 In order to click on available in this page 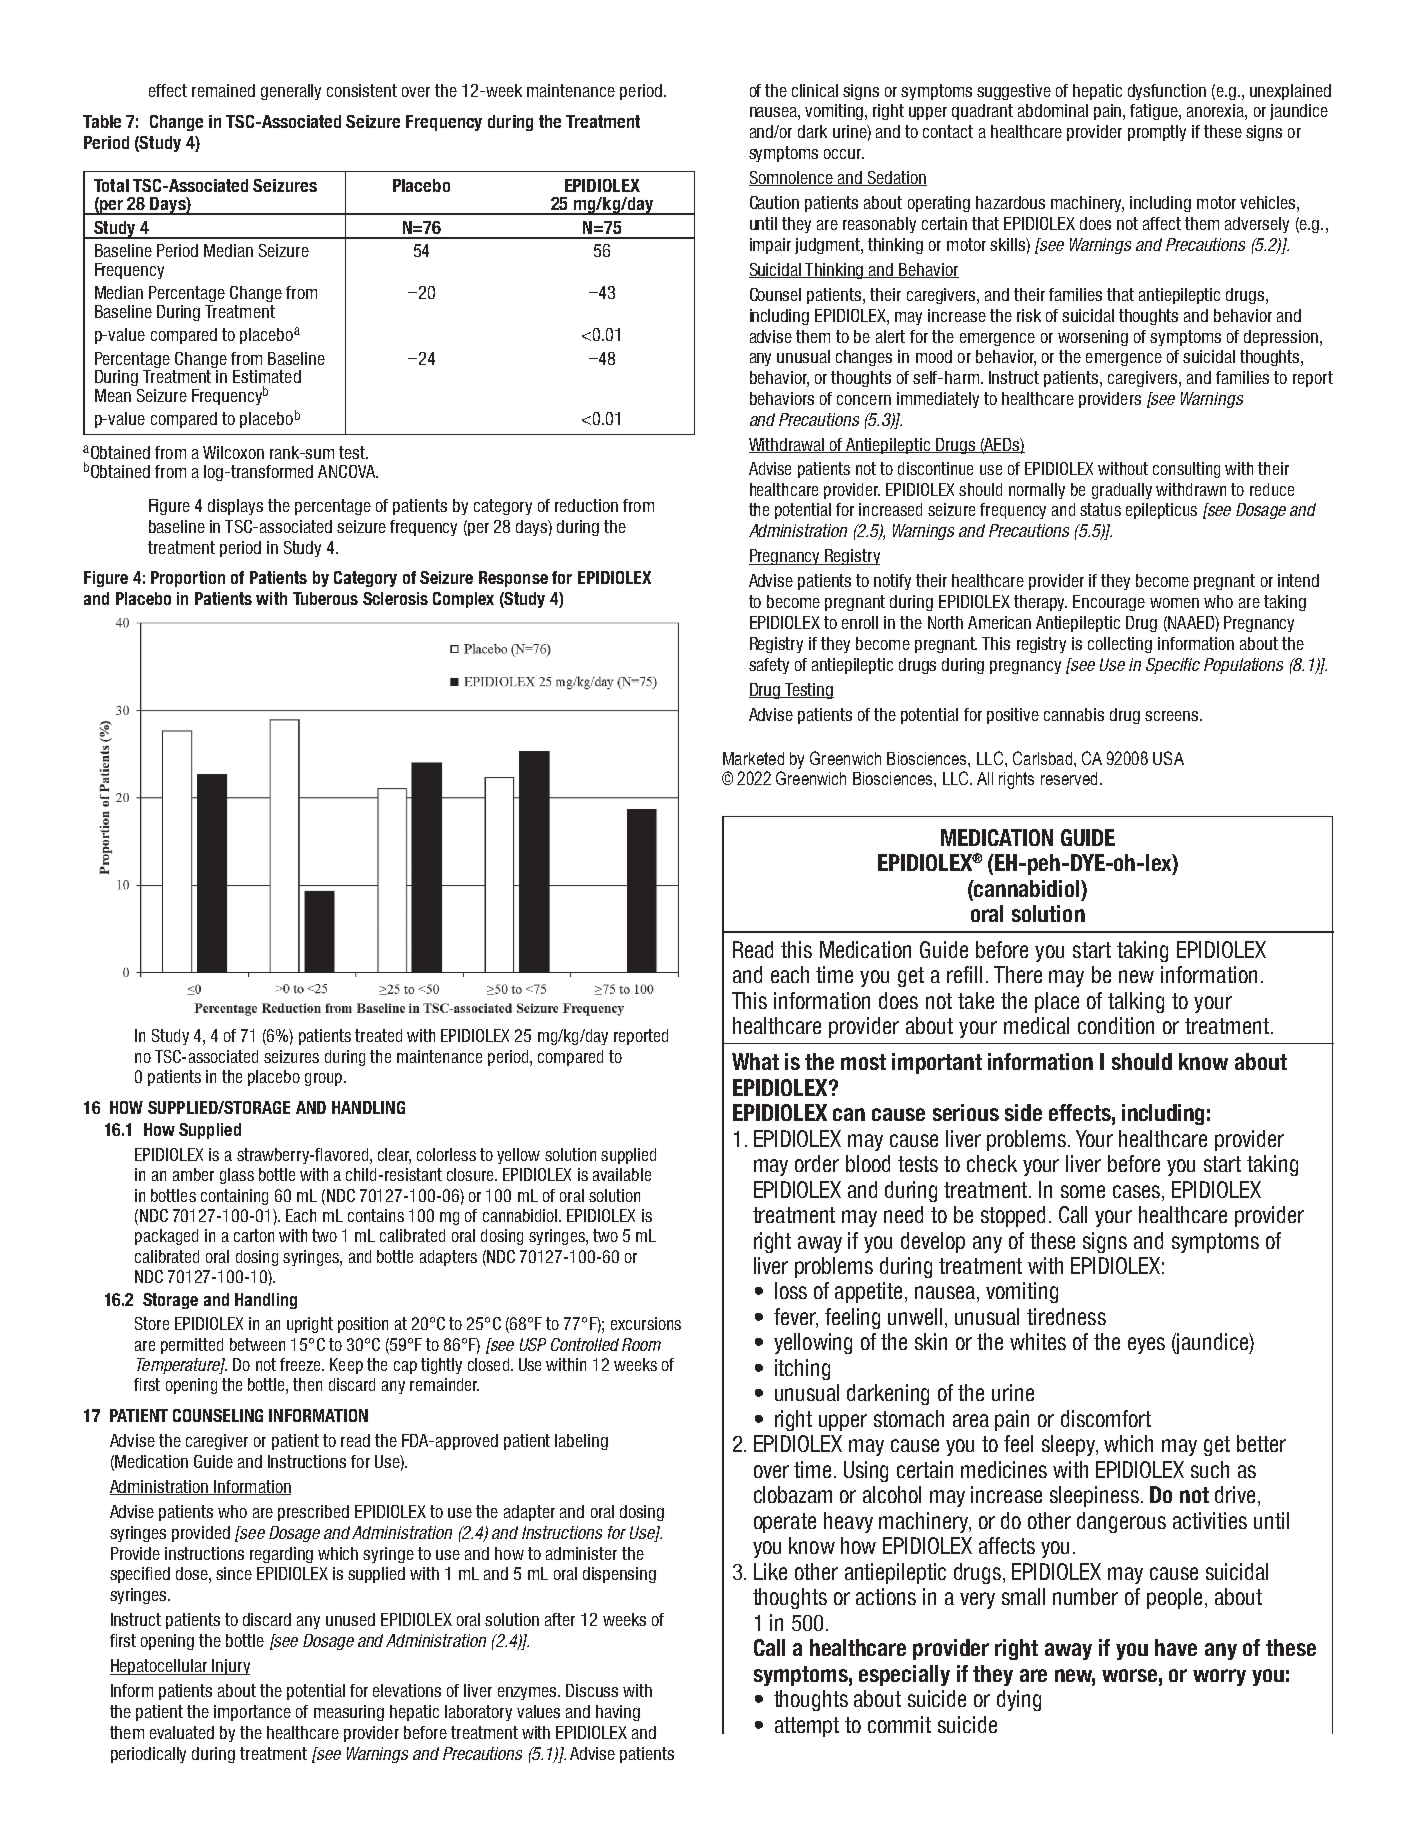, I will do `click(622, 1174)`.
